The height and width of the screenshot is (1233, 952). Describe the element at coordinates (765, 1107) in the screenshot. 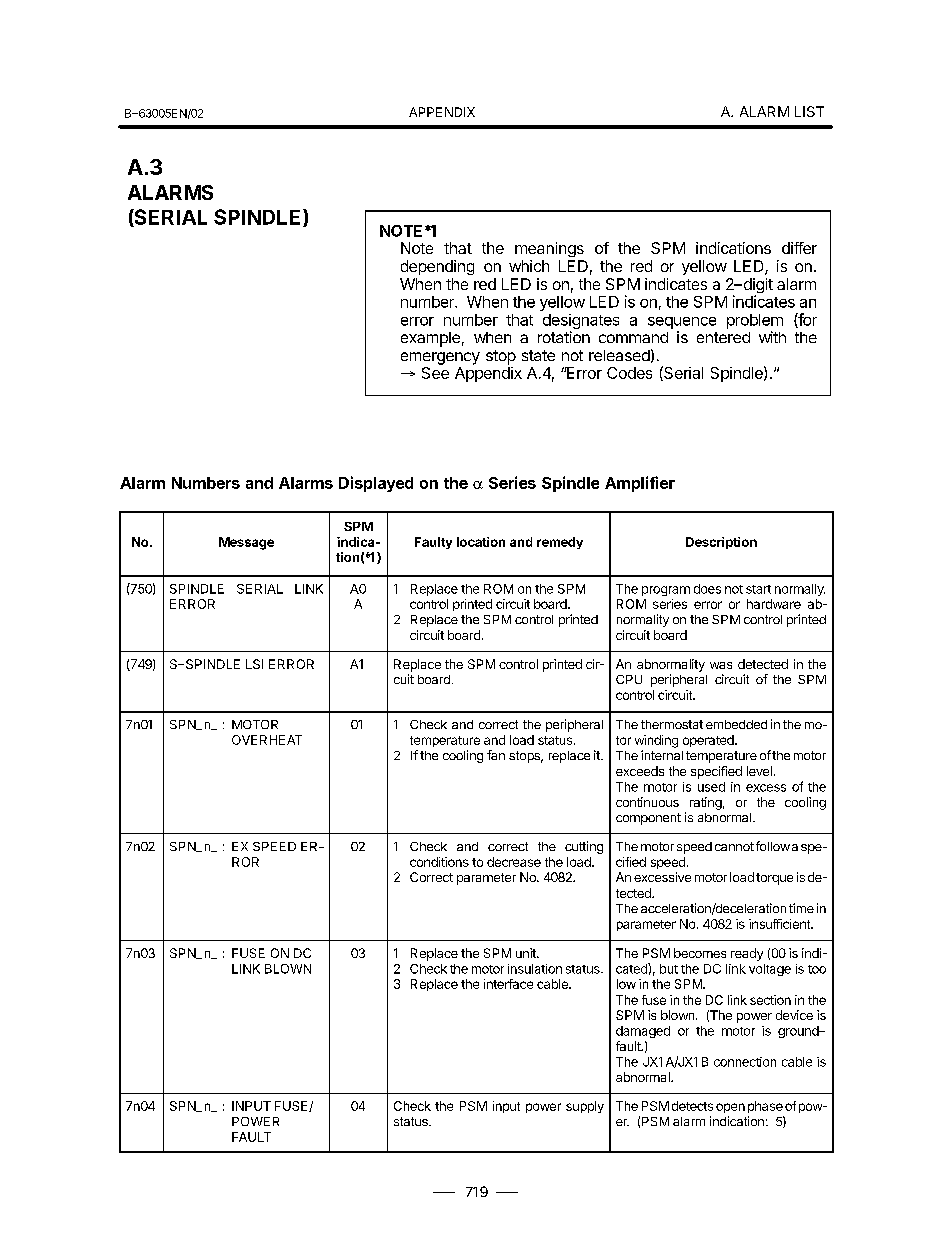

I see `phase` at that location.
